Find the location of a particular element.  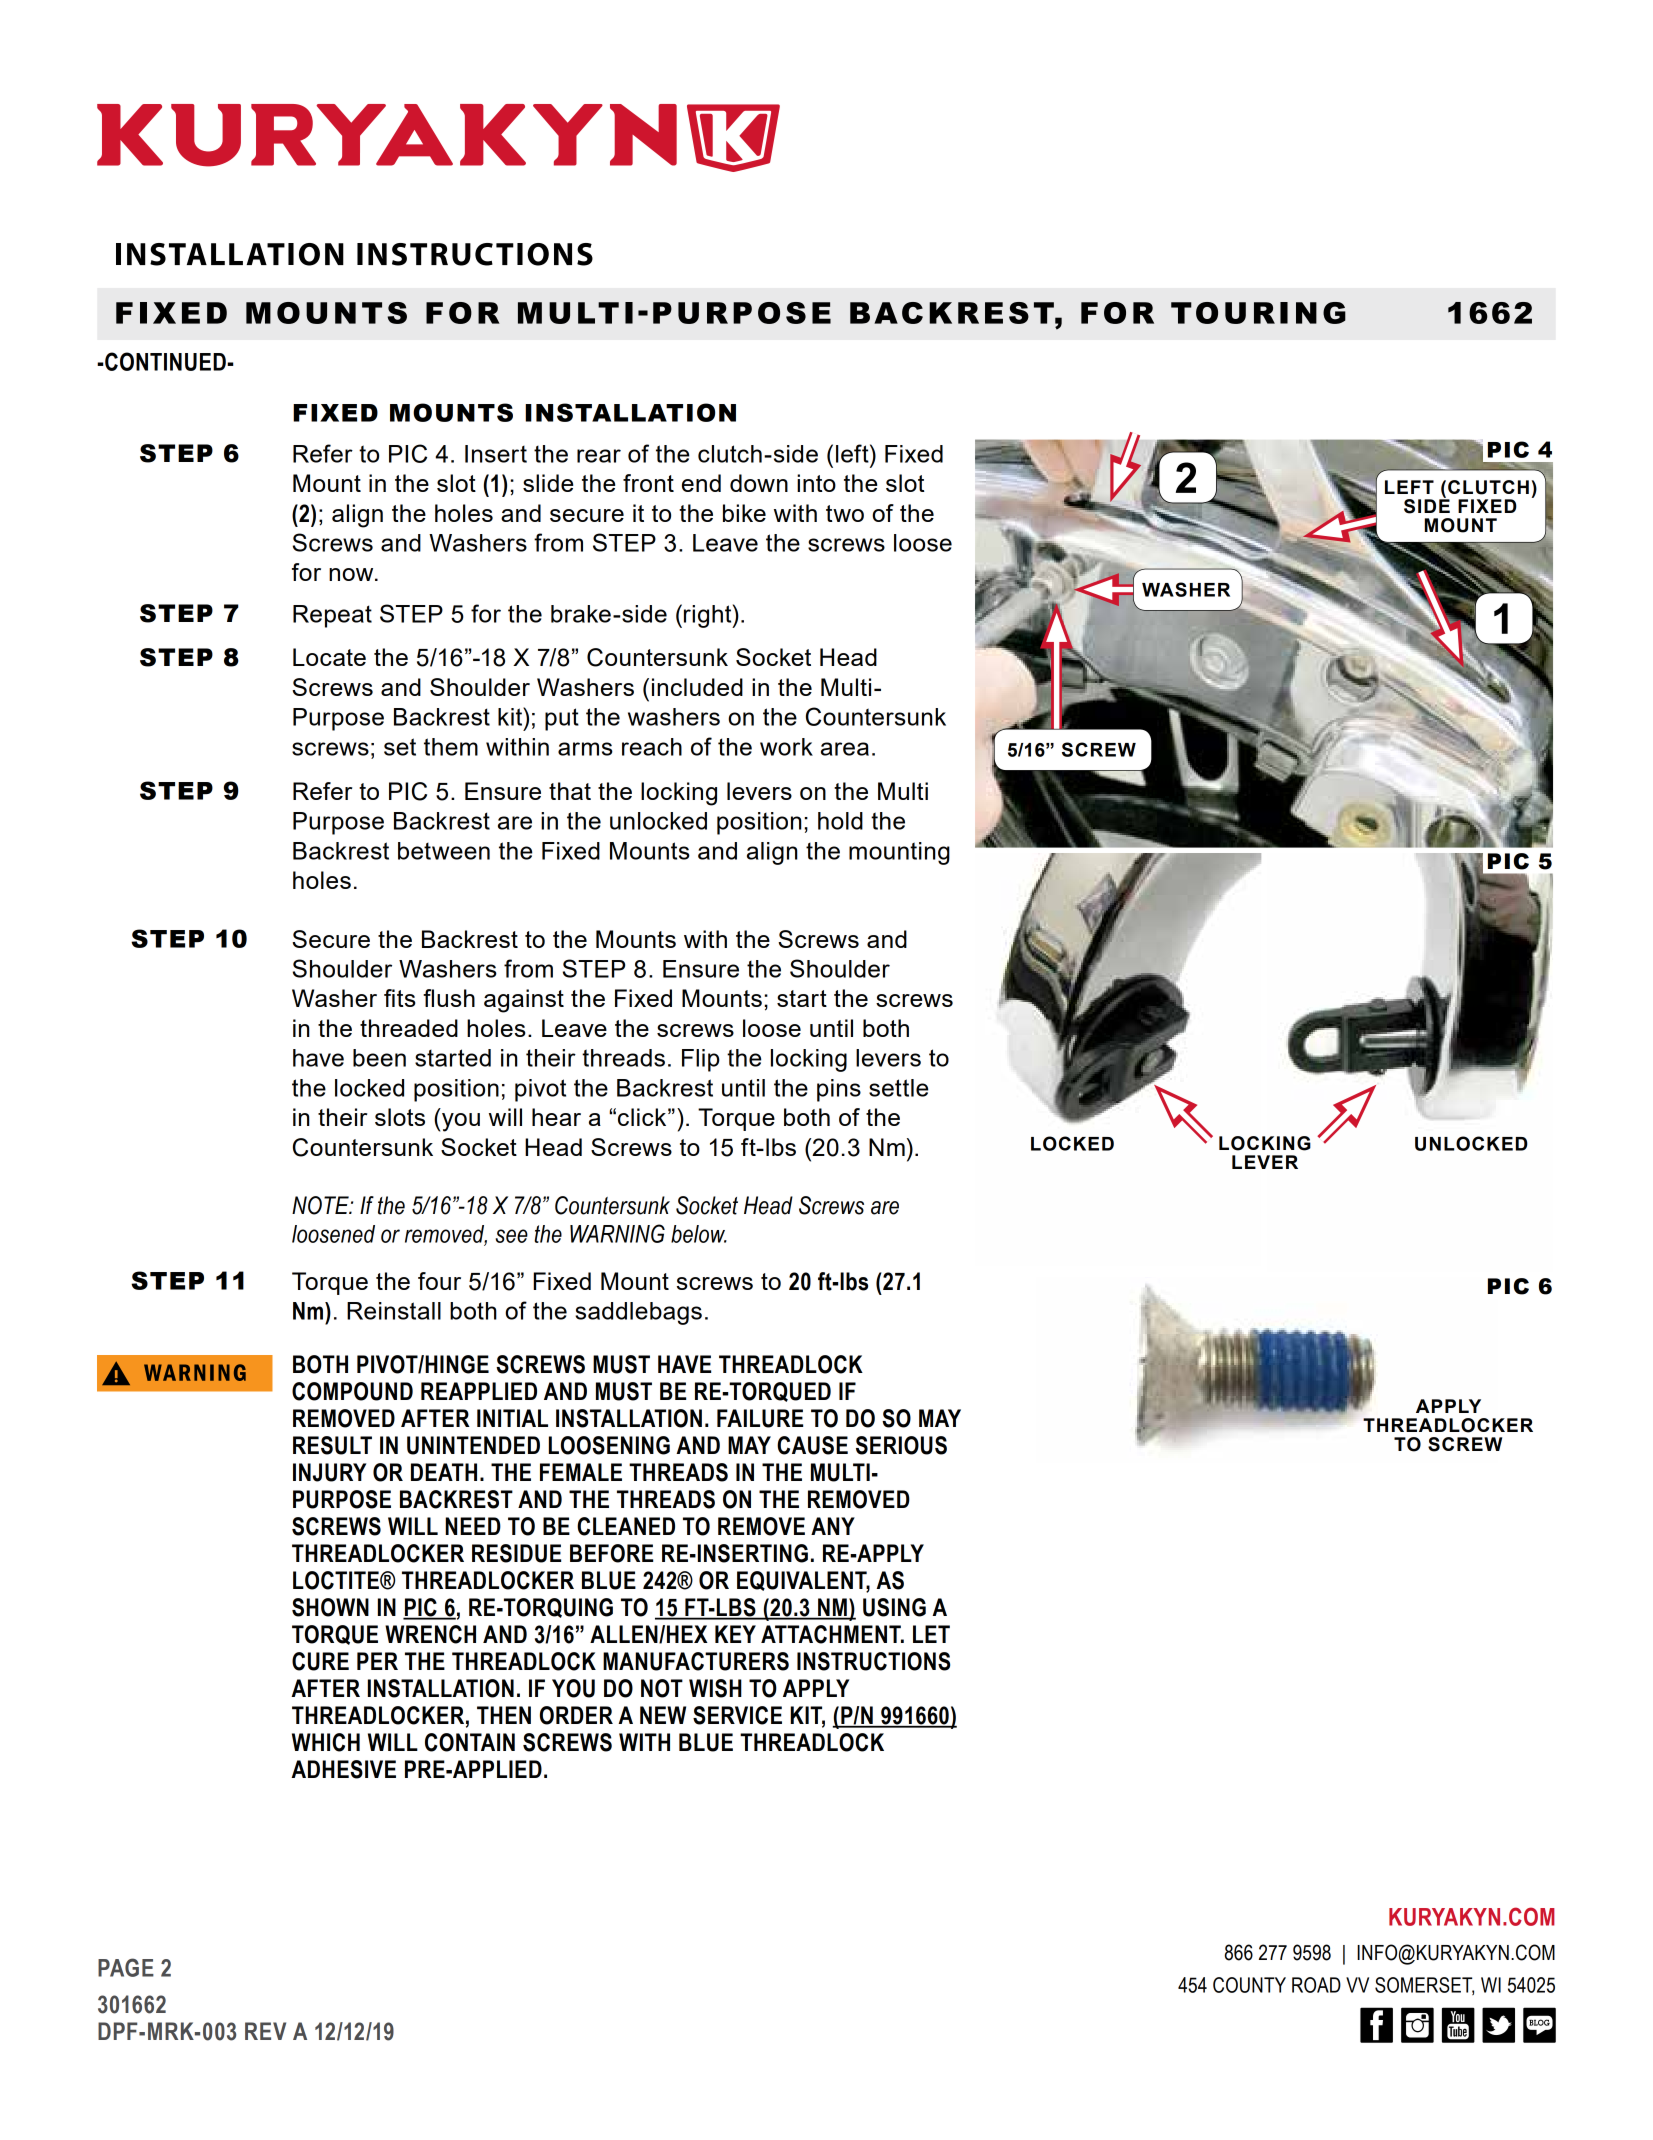

REV is located at coordinates (265, 2031).
